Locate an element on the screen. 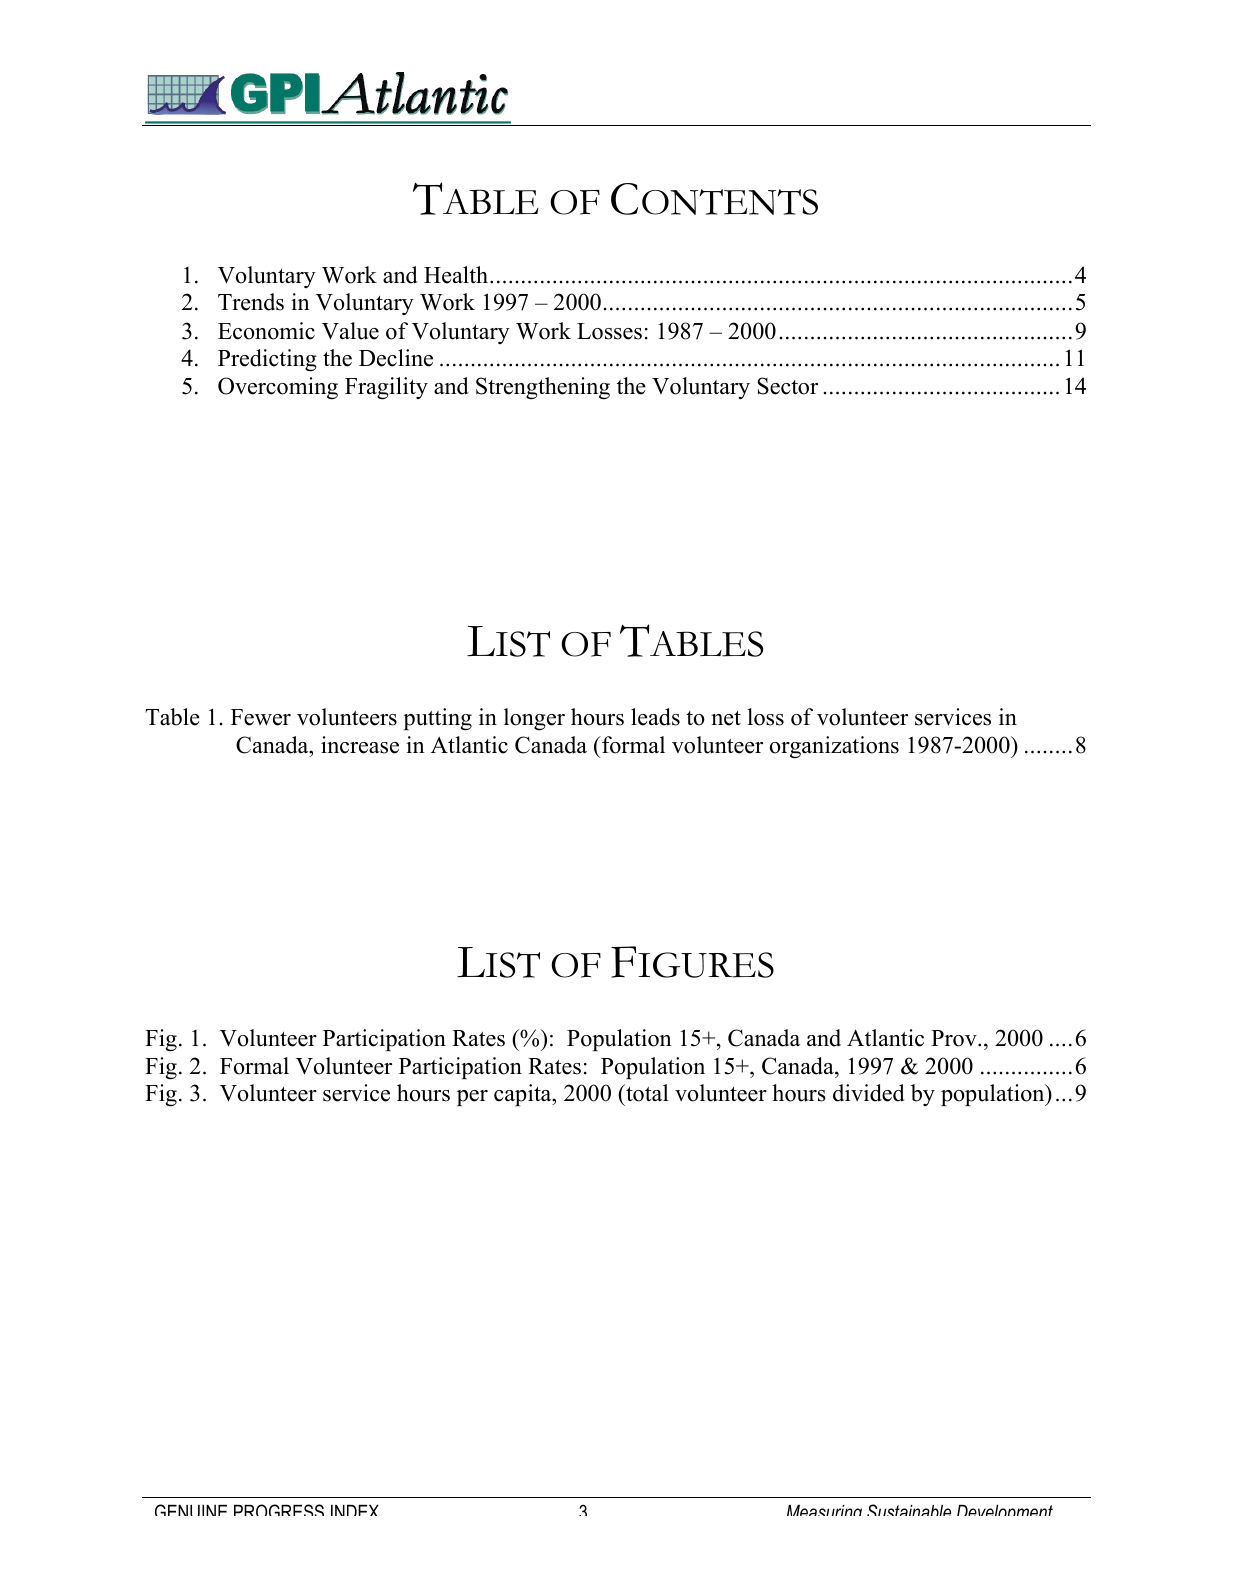 This screenshot has width=1233, height=1596. net is located at coordinates (726, 718).
